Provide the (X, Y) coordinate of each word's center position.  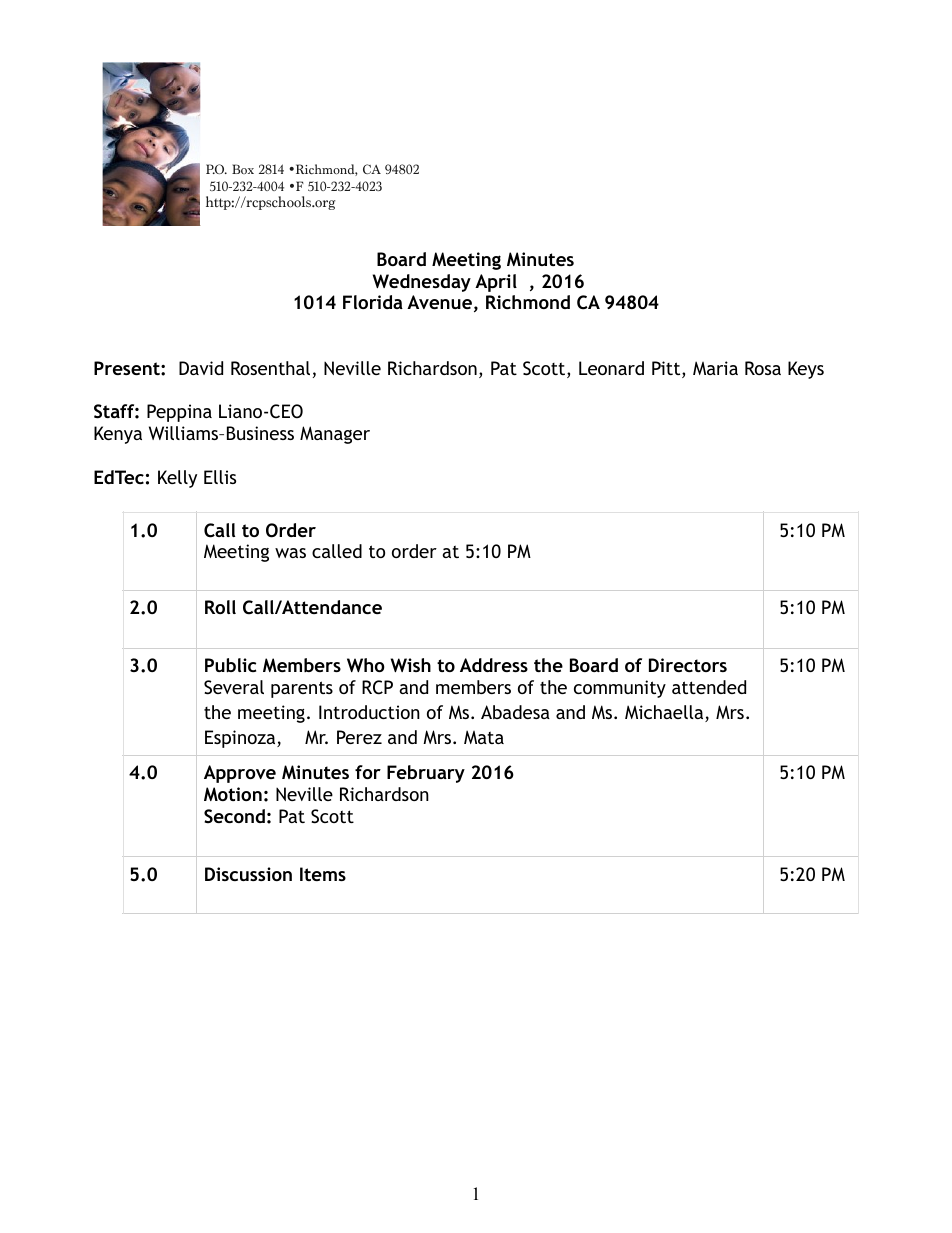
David (201, 368)
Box (243, 169)
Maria (715, 368)
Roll (220, 607)
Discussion (248, 874)
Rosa (763, 368)
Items (323, 874)
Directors (688, 665)
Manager (335, 435)
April (496, 283)
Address (494, 665)
